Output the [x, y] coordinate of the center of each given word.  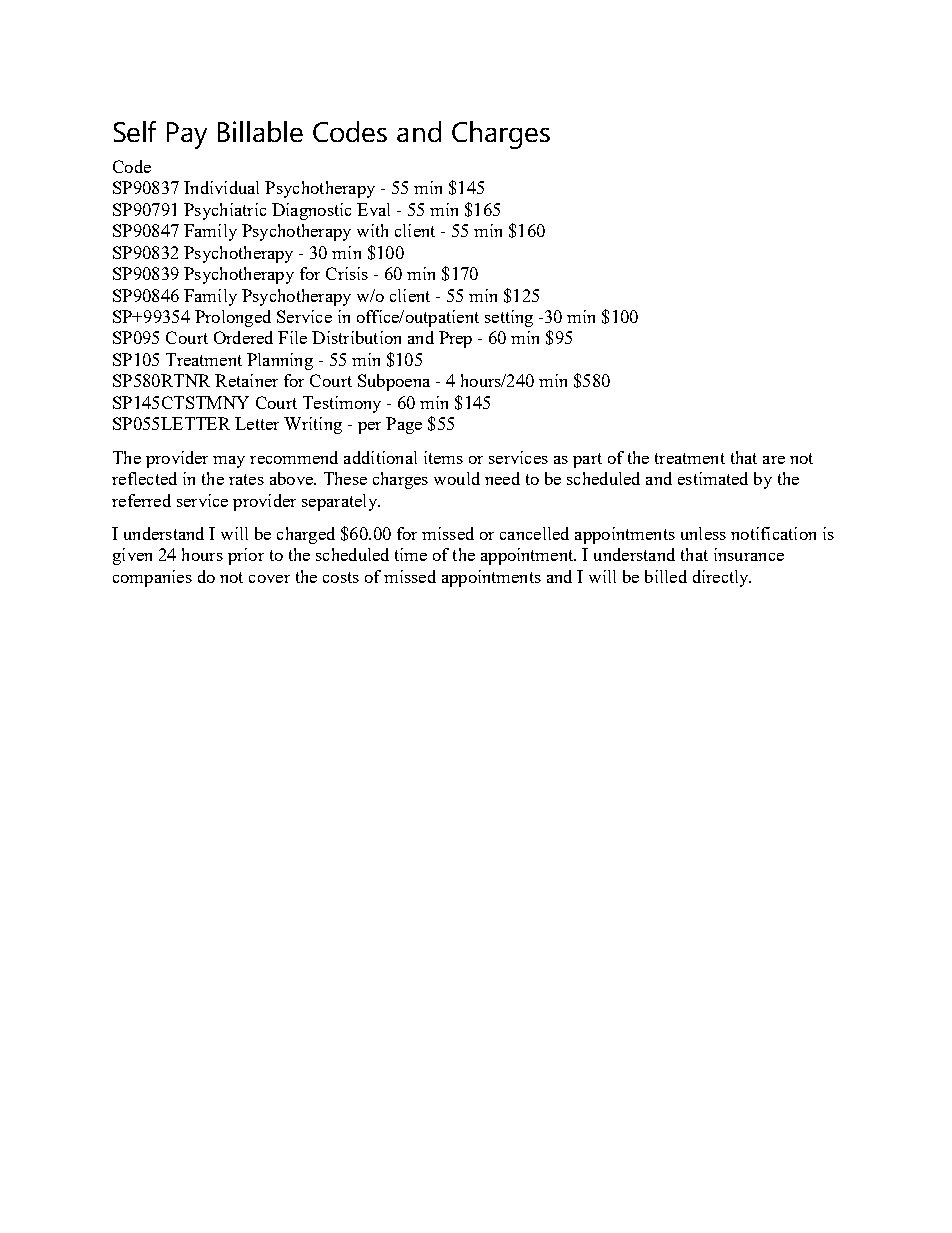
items [443, 457]
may [229, 462]
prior [246, 556]
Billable [260, 131]
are [774, 460]
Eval [373, 209]
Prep [455, 339]
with [372, 230]
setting [509, 318]
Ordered [243, 337]
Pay [187, 135]
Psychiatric [225, 211]
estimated [713, 478]
